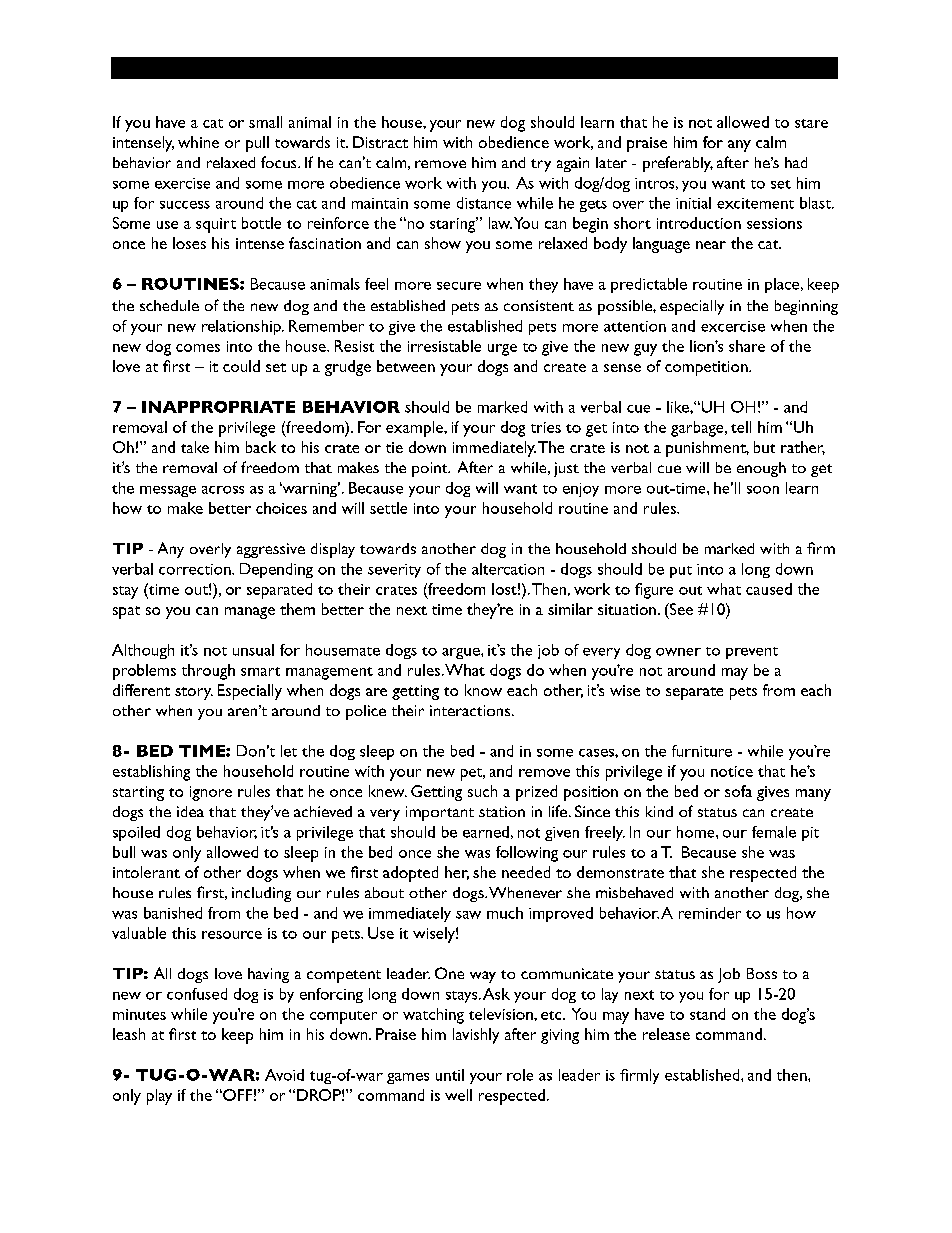  I want to click on preferably, so click(678, 164).
